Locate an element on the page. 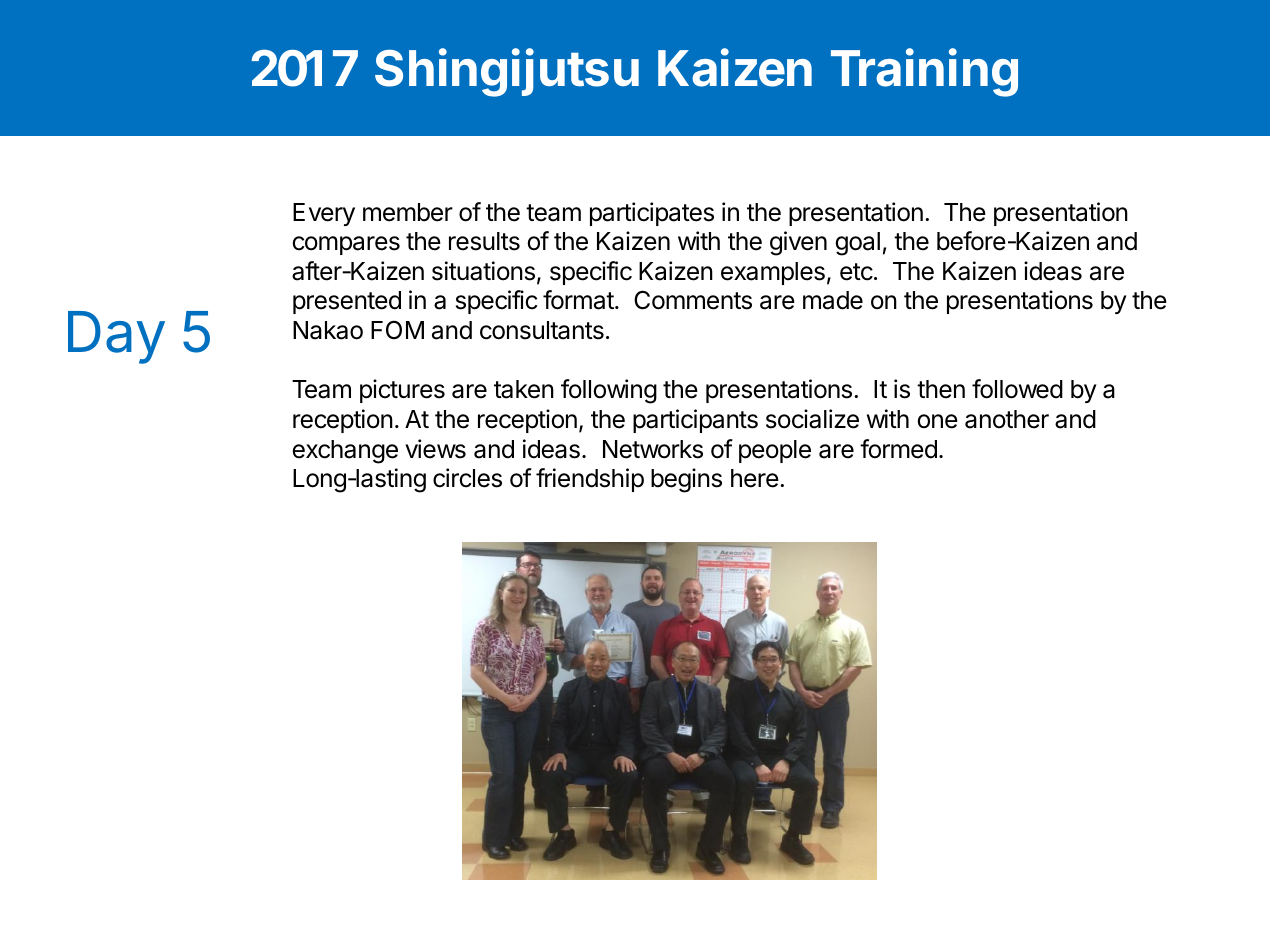  member is located at coordinates (408, 212).
